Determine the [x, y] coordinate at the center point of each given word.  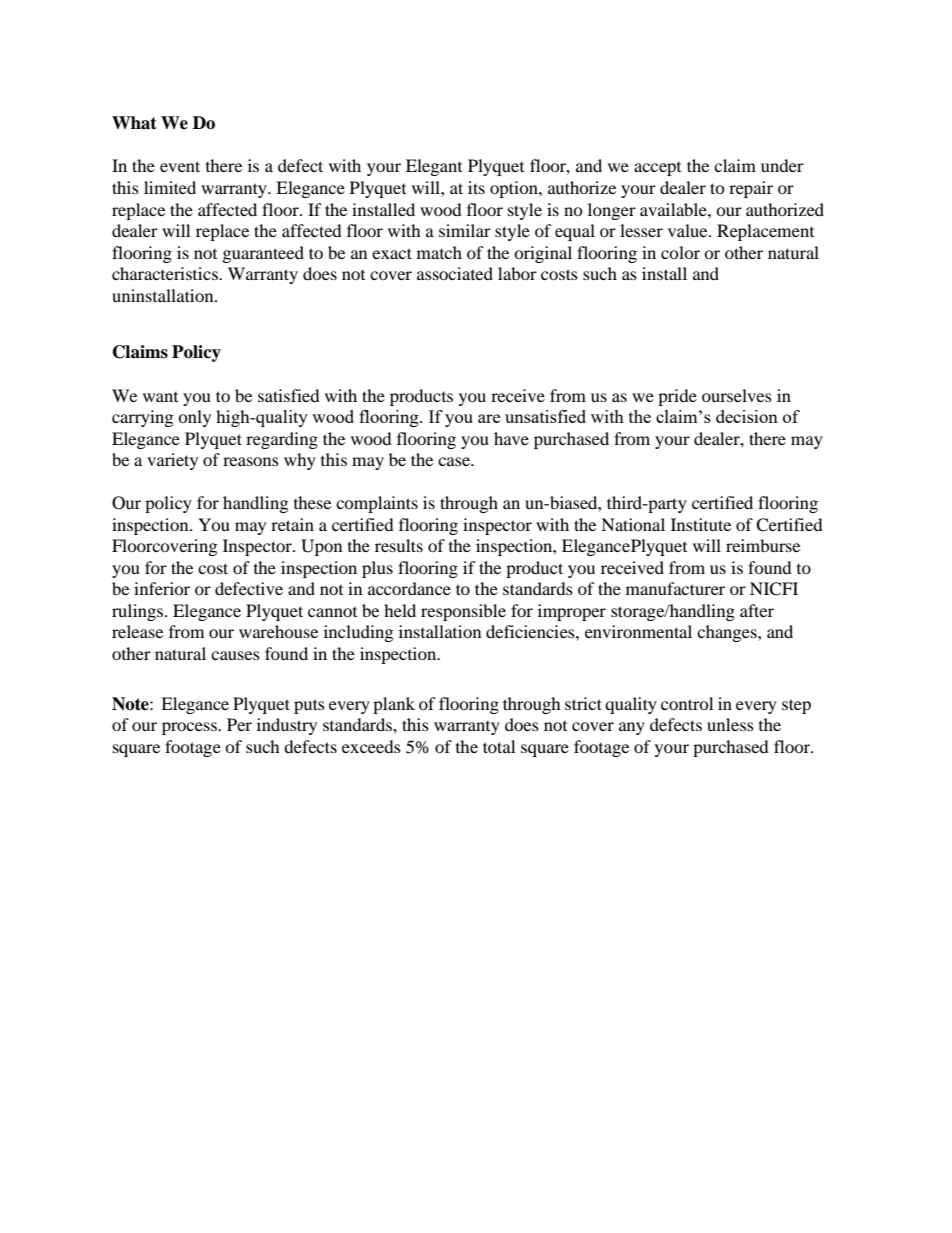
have [511, 438]
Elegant [434, 167]
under [782, 165]
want [160, 397]
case [455, 461]
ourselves [737, 395]
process [190, 728]
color [680, 252]
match [439, 252]
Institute [701, 524]
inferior [162, 588]
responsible [463, 612]
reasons [251, 461]
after [757, 610]
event [180, 166]
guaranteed [263, 254]
